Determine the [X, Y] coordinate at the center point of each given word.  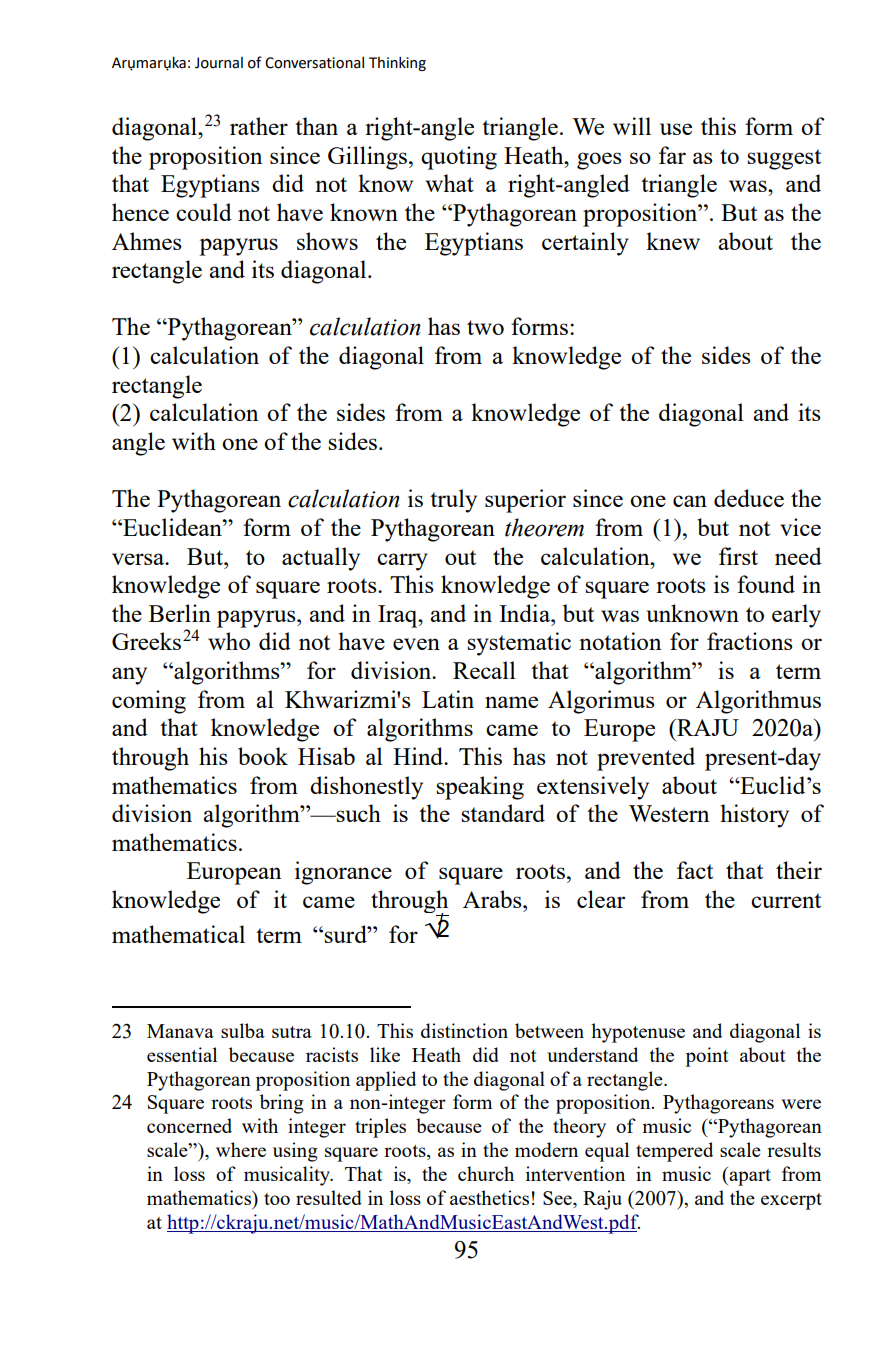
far [672, 155]
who [229, 641]
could [204, 212]
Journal [219, 63]
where [241, 1149]
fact [695, 870]
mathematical [178, 934]
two [485, 327]
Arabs [493, 899]
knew [673, 241]
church [486, 1173]
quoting [459, 158]
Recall [484, 670]
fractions [750, 641]
